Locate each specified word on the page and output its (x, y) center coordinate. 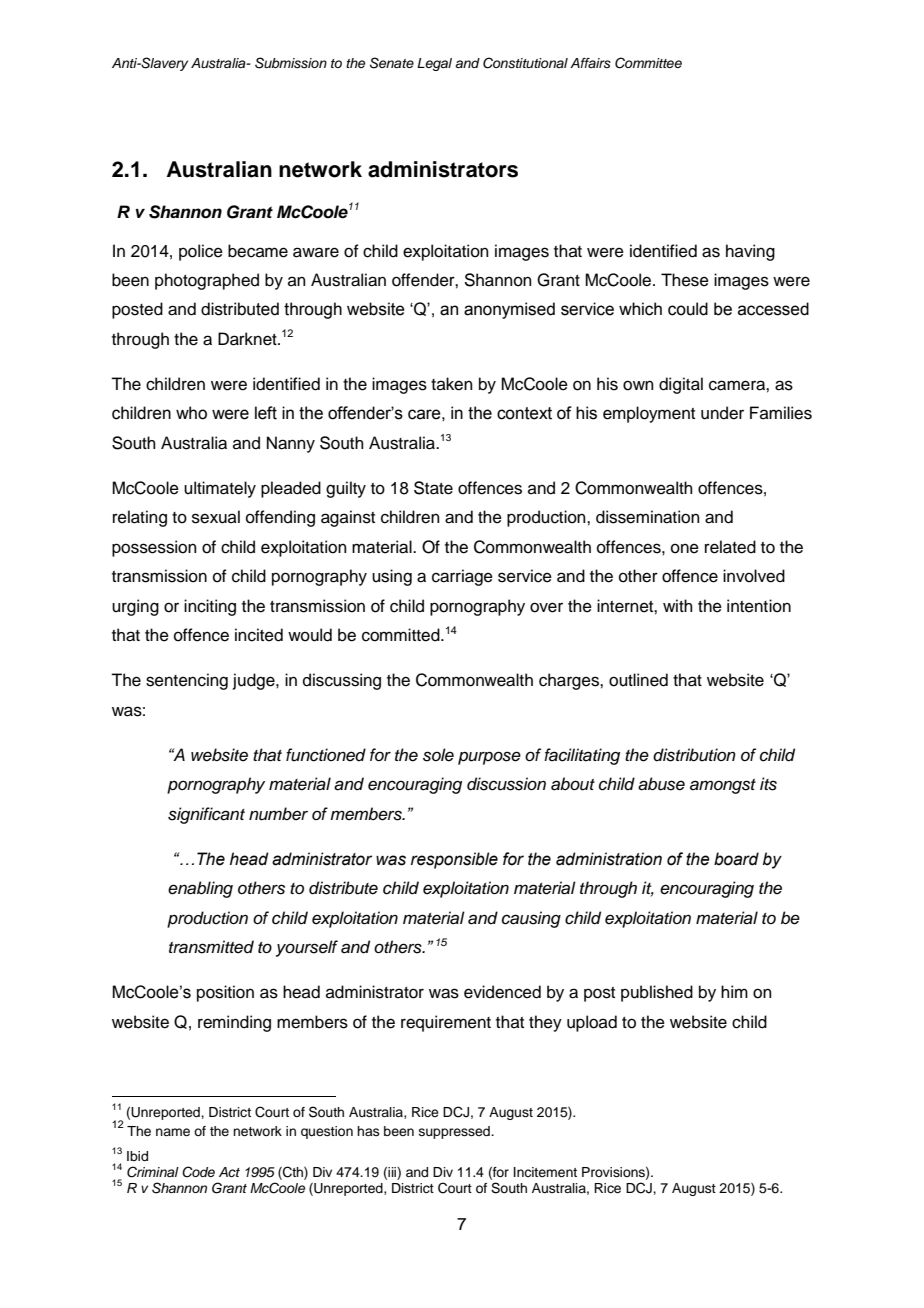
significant (206, 815)
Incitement (545, 1172)
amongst (723, 786)
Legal (434, 64)
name (173, 1132)
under (722, 413)
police (201, 252)
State (433, 488)
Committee (648, 63)
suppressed (455, 1132)
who (191, 413)
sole (438, 755)
